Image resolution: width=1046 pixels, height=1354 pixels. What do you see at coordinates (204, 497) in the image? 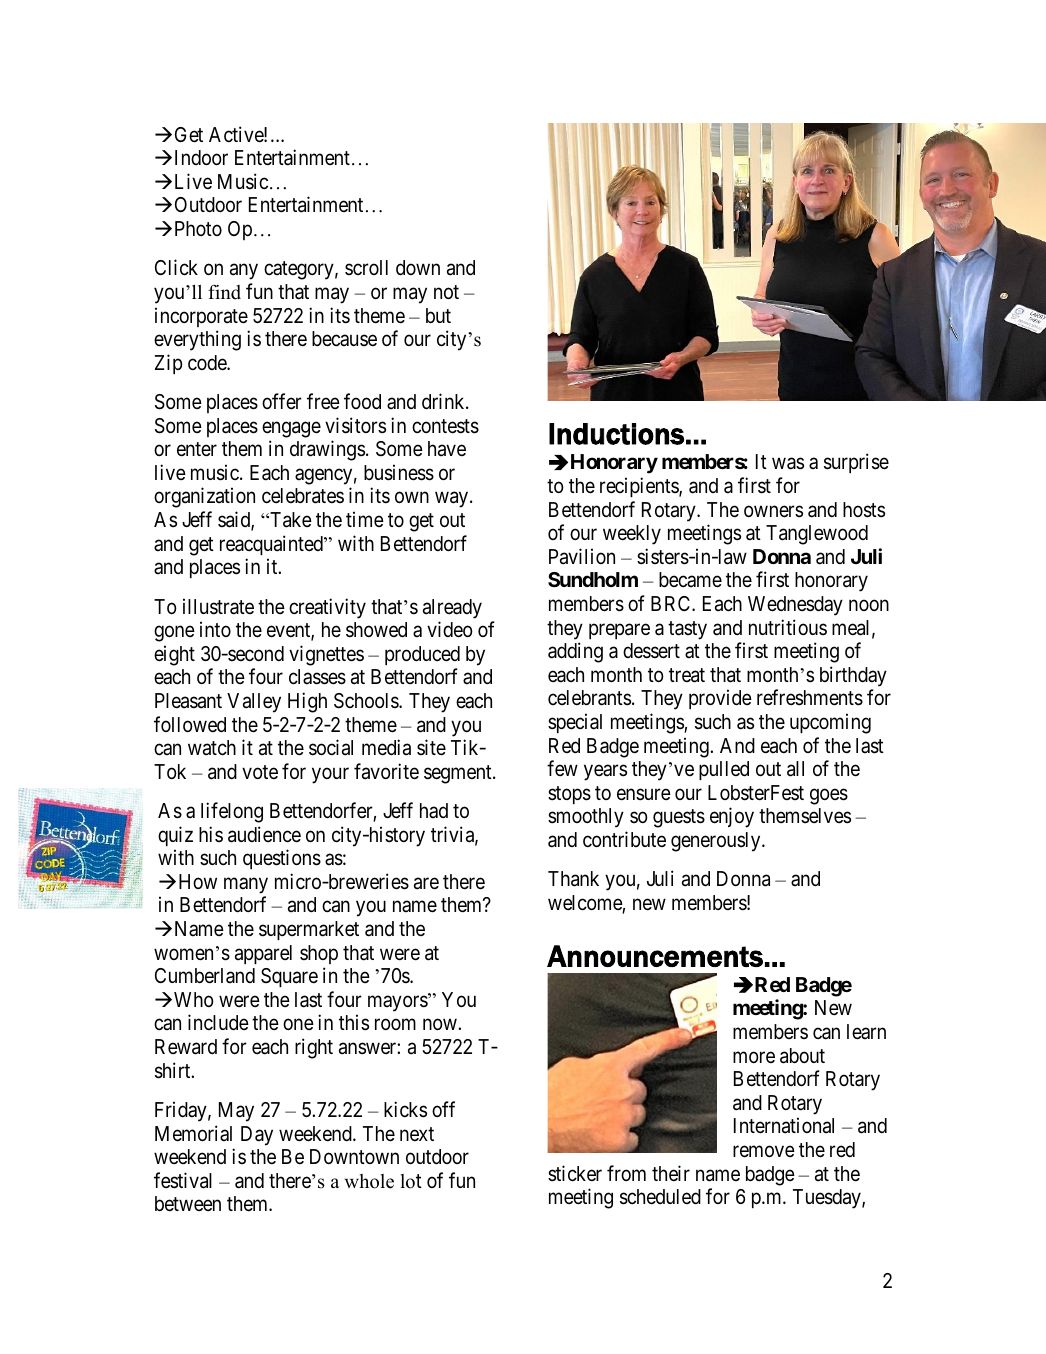
I see `organization` at bounding box center [204, 497].
